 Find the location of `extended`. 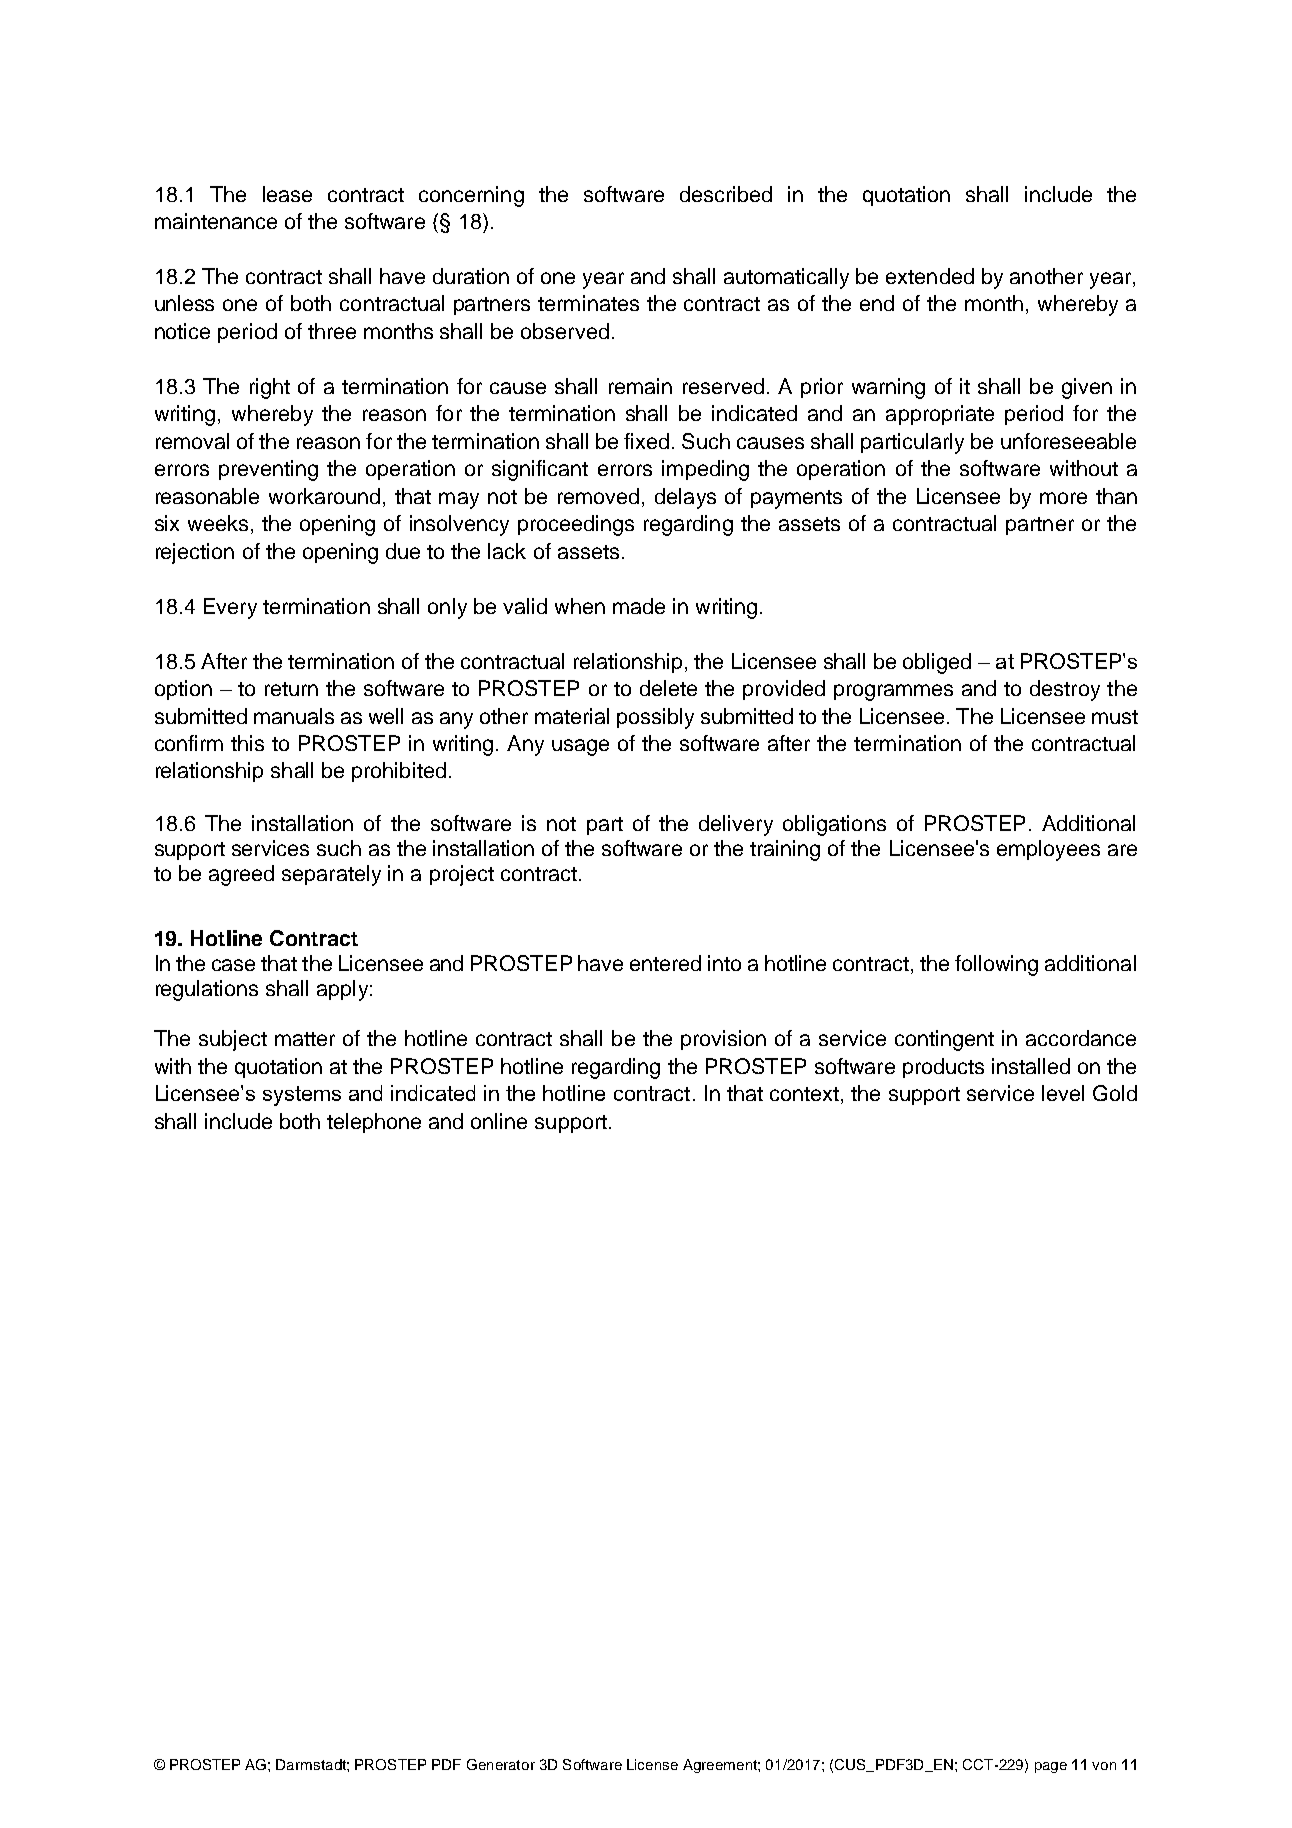

extended is located at coordinates (930, 276).
